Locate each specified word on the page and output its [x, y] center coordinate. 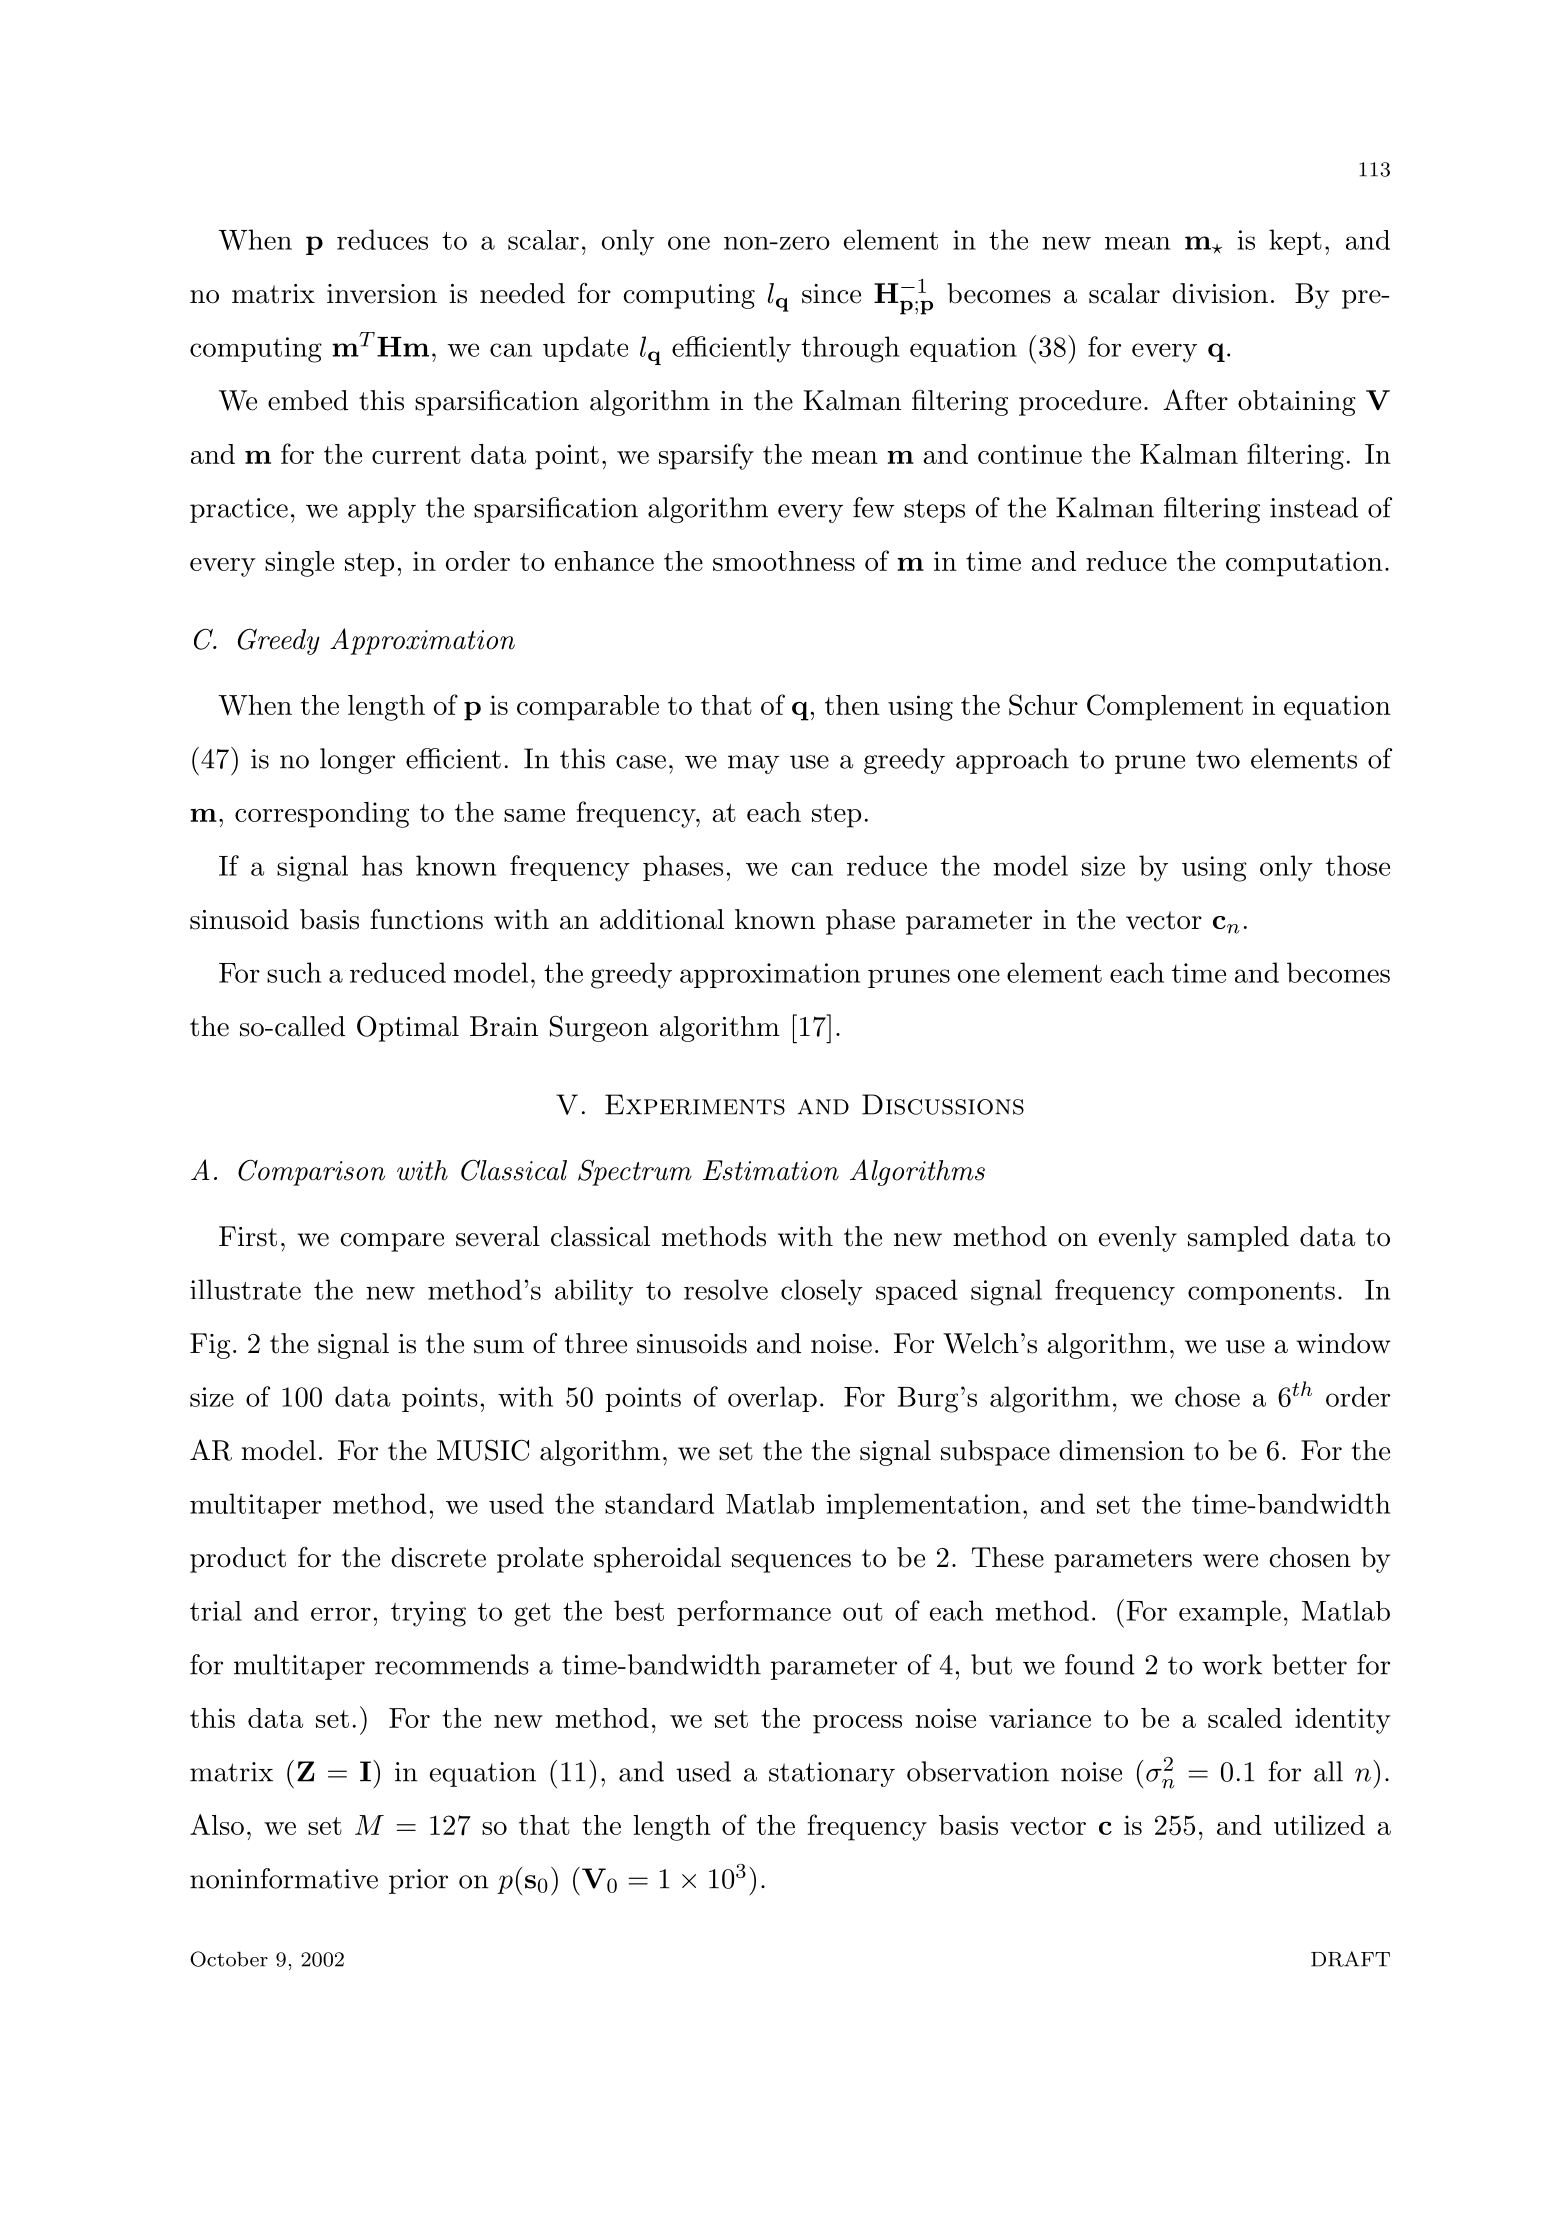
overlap [772, 1399]
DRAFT [1350, 1959]
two [1218, 759]
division [1220, 293]
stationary [832, 1774]
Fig [210, 1346]
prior [418, 1881]
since [831, 294]
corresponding [322, 815]
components [1261, 1293]
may [753, 764]
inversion [382, 294]
